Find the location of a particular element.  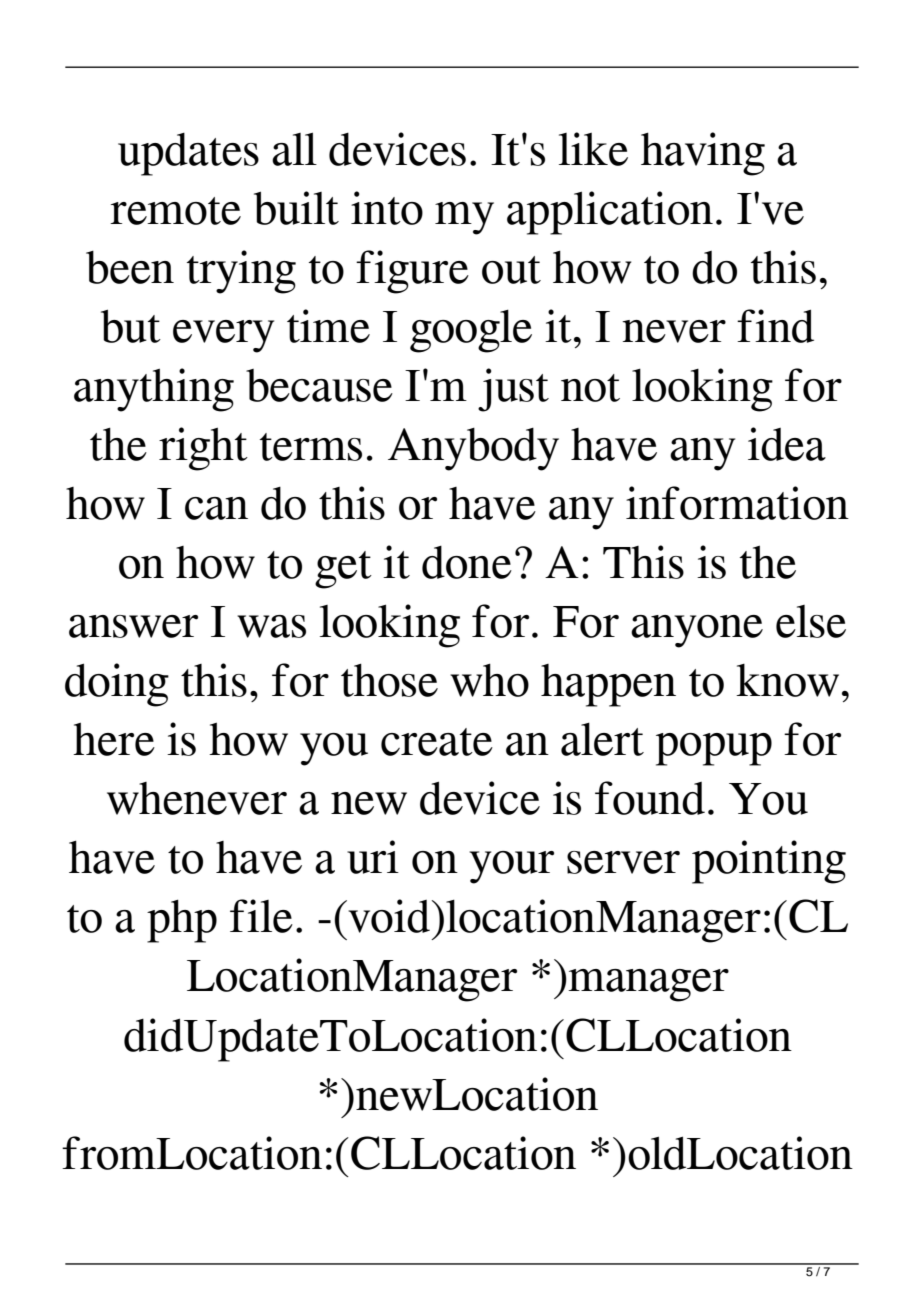

here is located at coordinates (114, 739).
